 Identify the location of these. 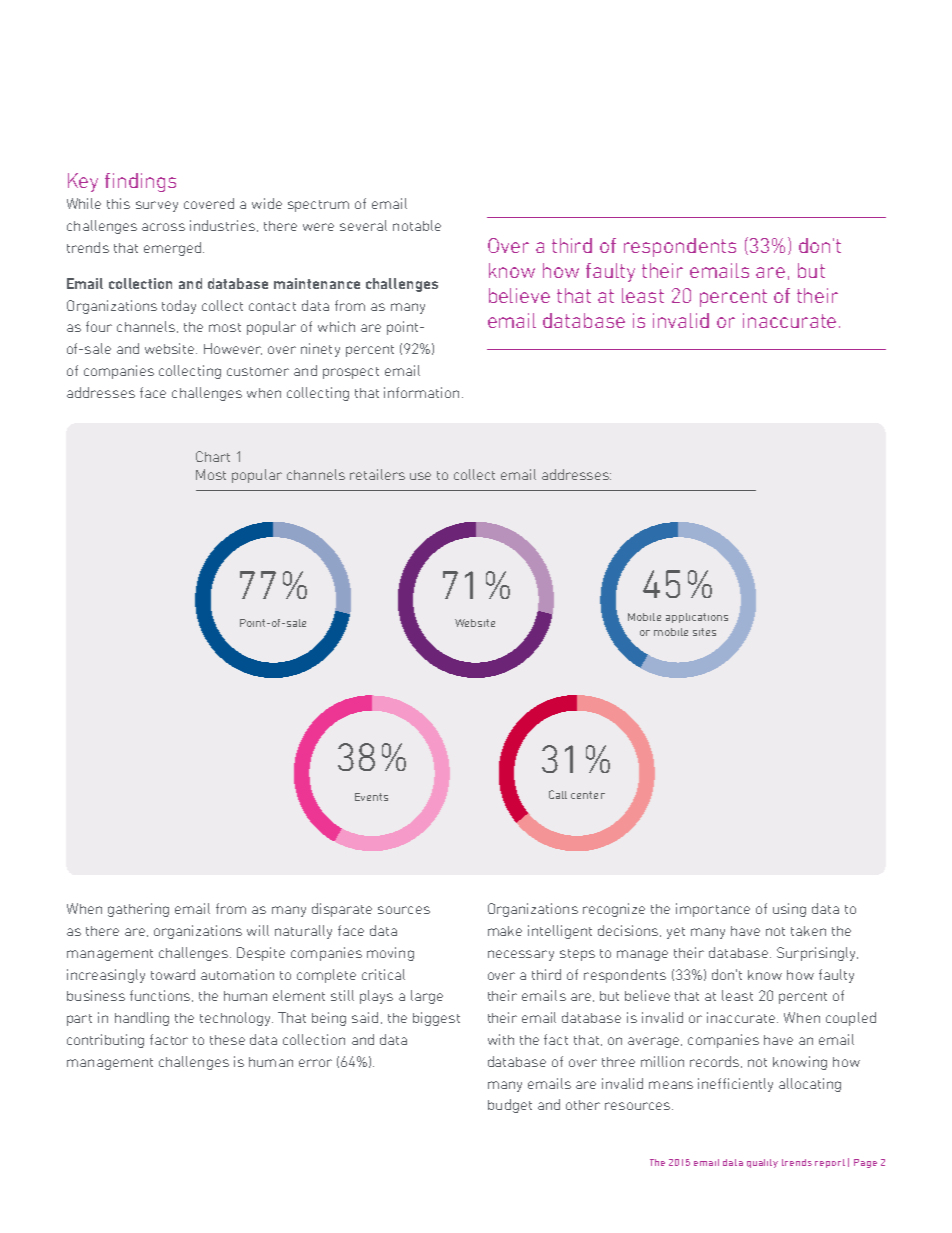
(227, 1040).
